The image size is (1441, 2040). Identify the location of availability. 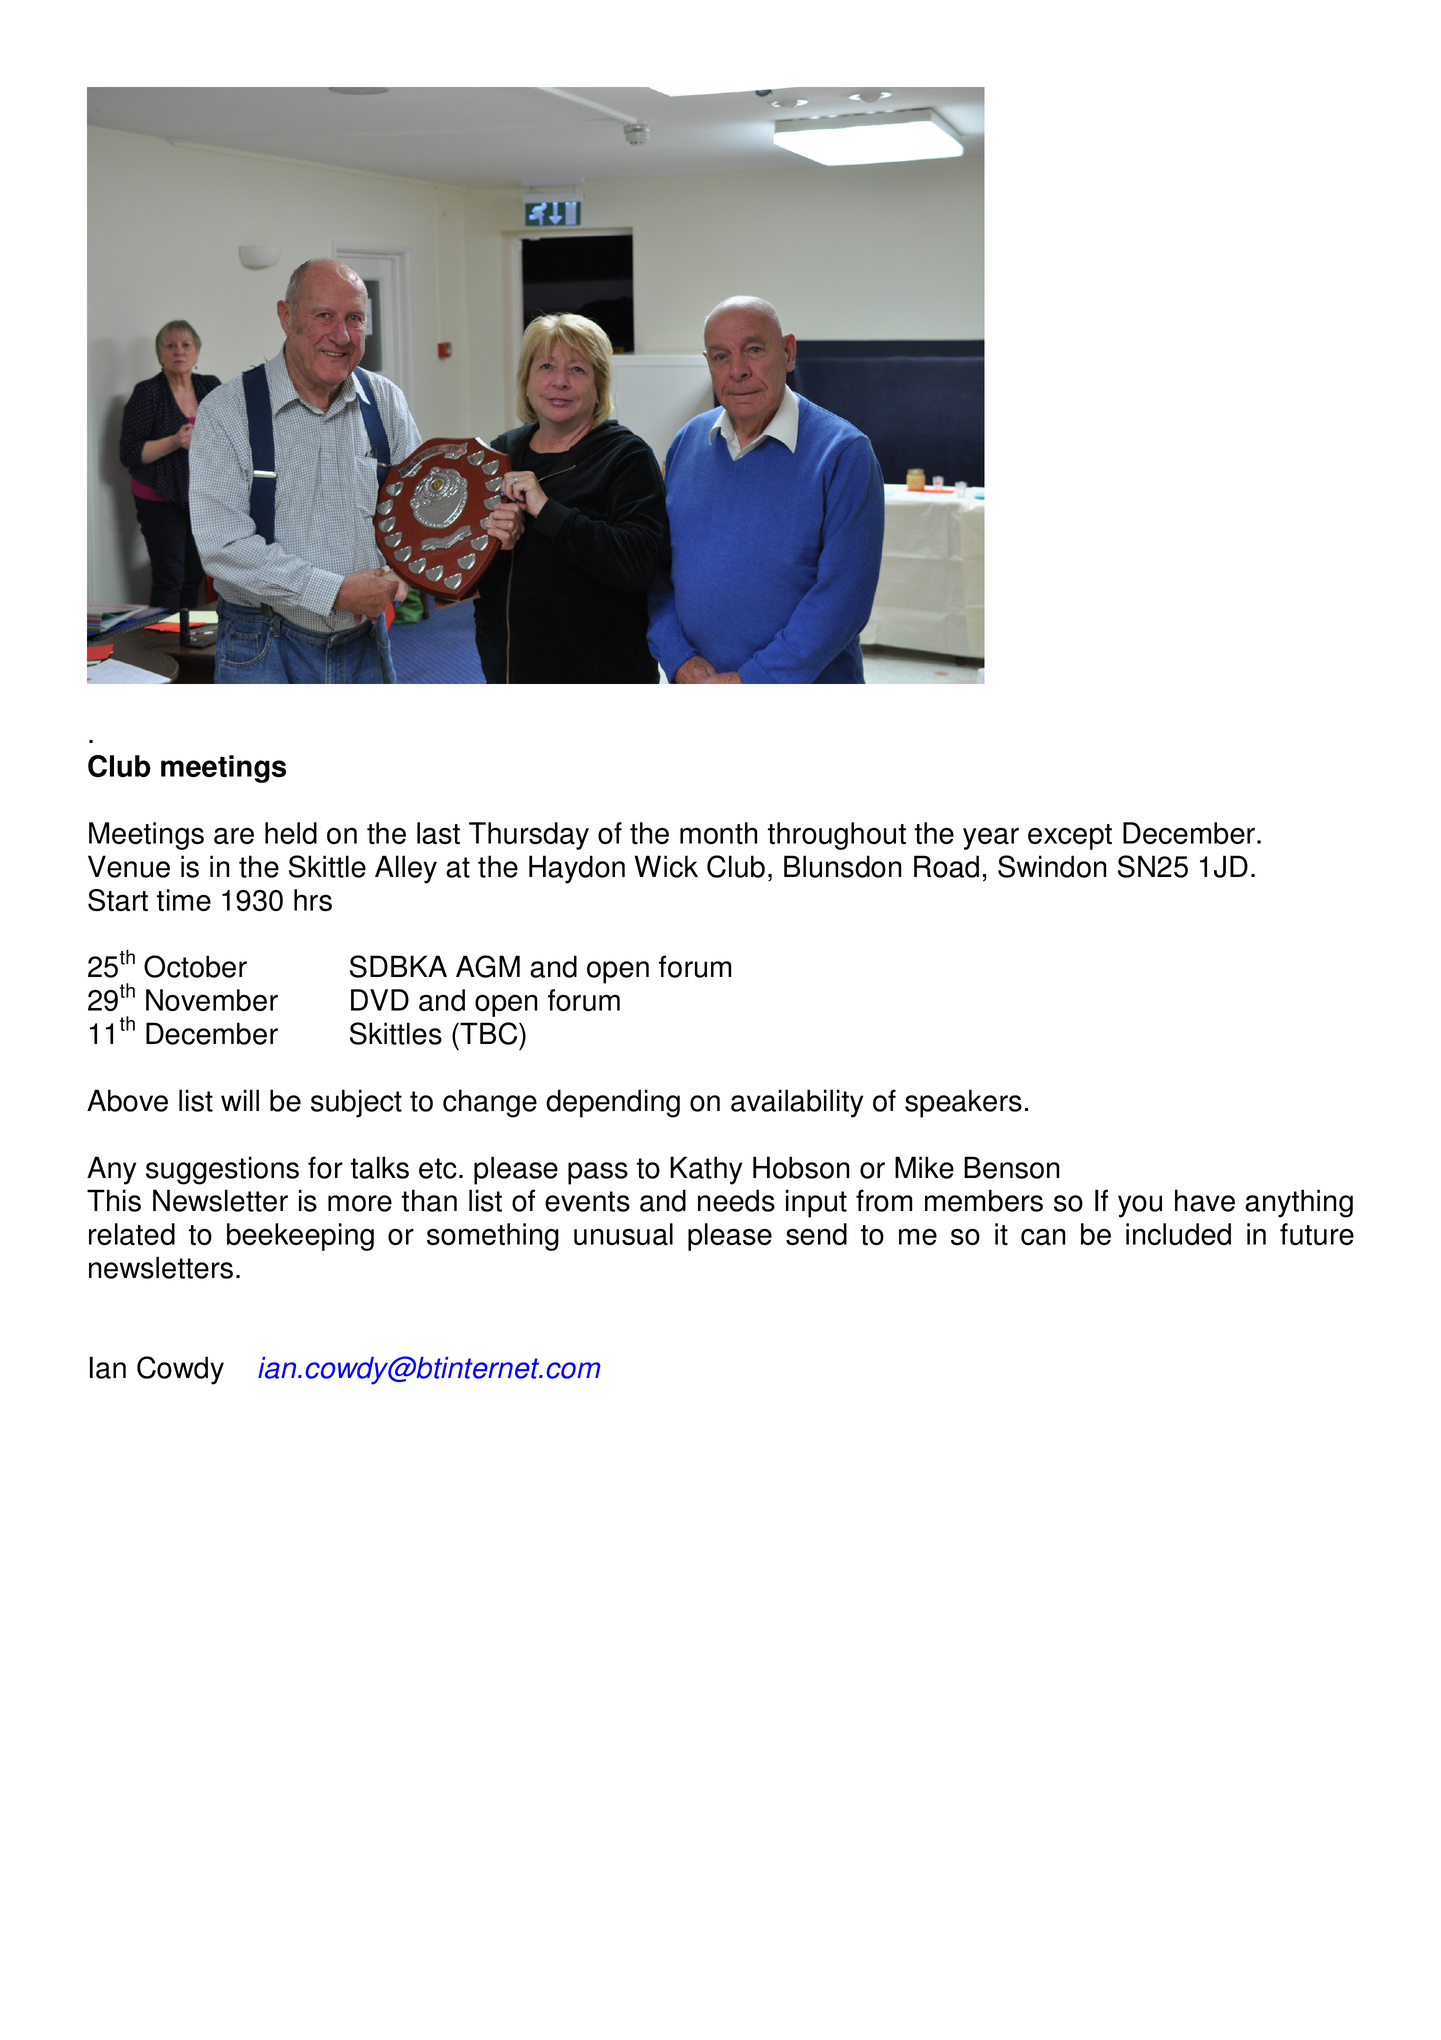
(797, 1103).
